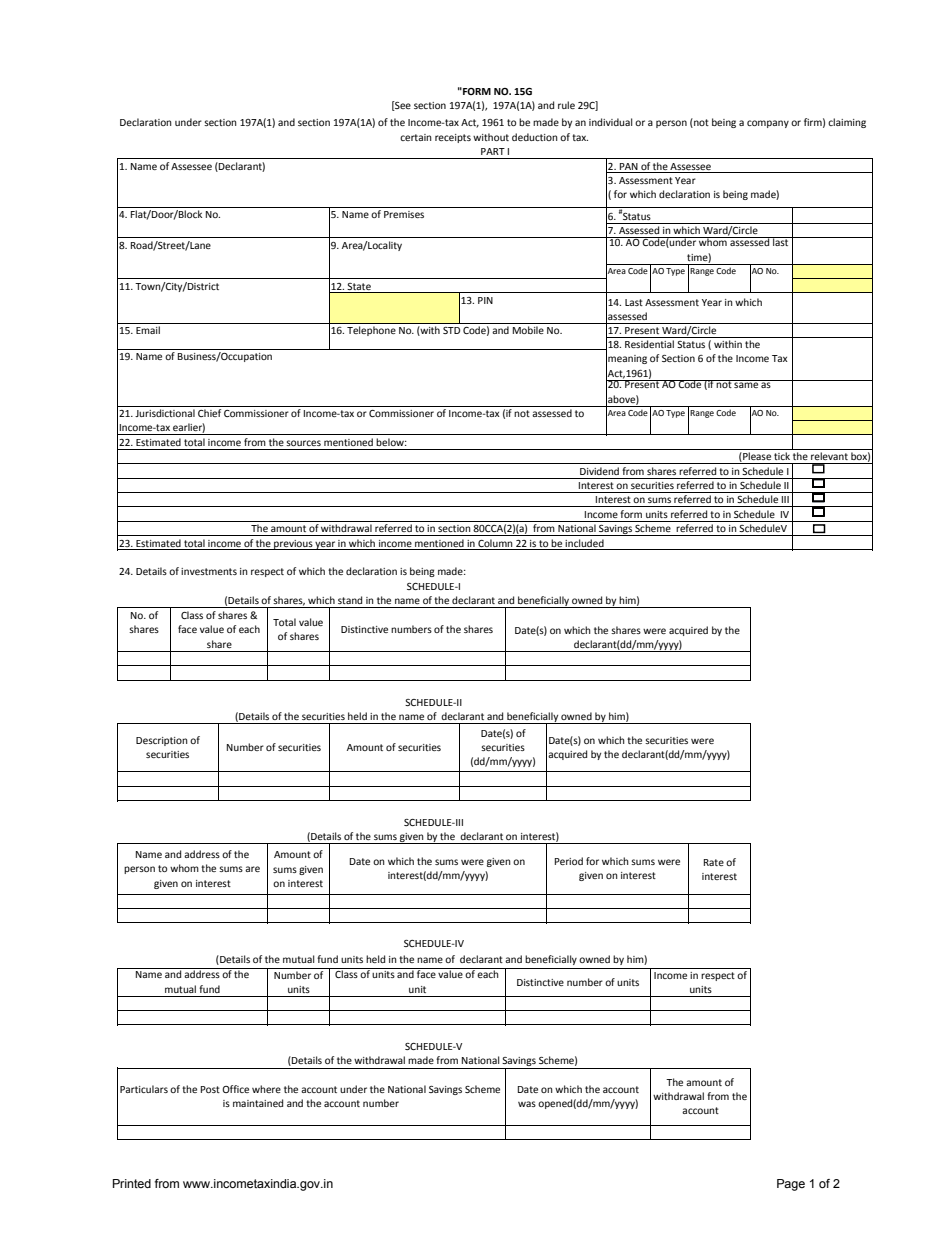 This screenshot has width=952, height=1233. Describe the element at coordinates (209, 571) in the screenshot. I see `investments` at that location.
